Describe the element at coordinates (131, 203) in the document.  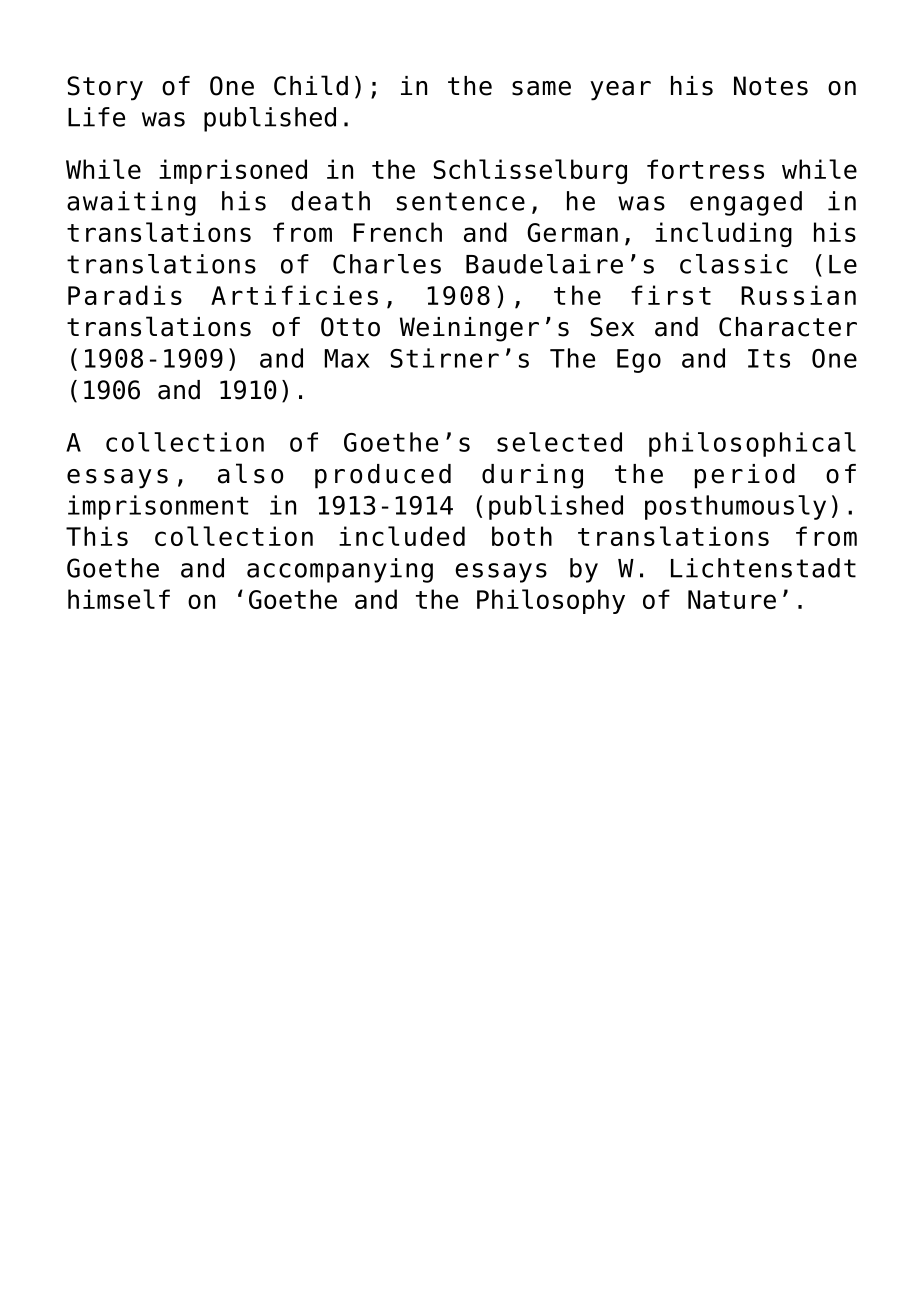
I see `awaiting` at that location.
